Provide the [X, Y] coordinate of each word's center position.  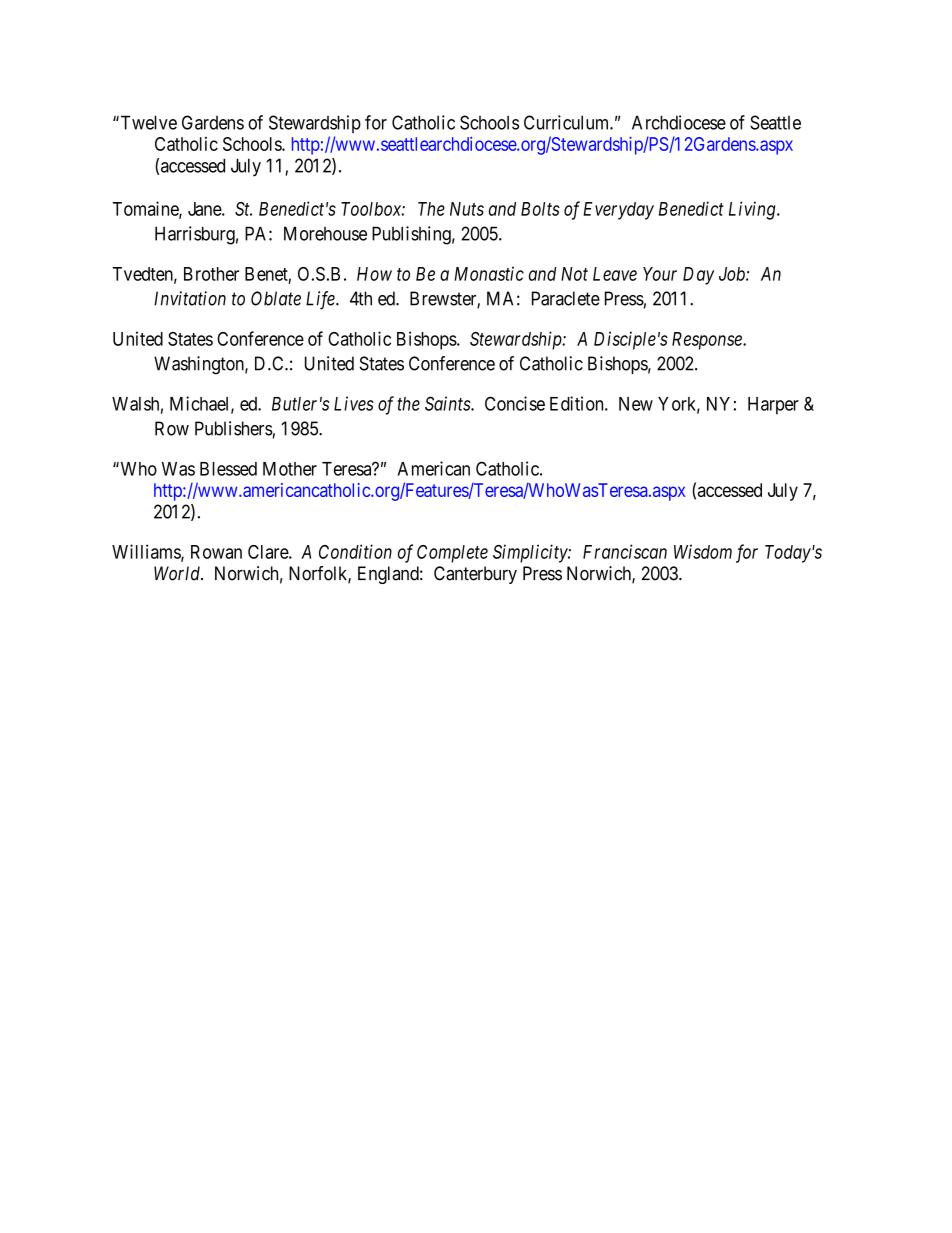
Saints [448, 403]
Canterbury [475, 575]
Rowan [216, 552]
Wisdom [703, 551]
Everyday [618, 211]
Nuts [467, 209]
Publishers [234, 429]
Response [708, 341]
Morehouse [325, 233]
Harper [773, 406]
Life [321, 300]
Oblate [276, 298]
